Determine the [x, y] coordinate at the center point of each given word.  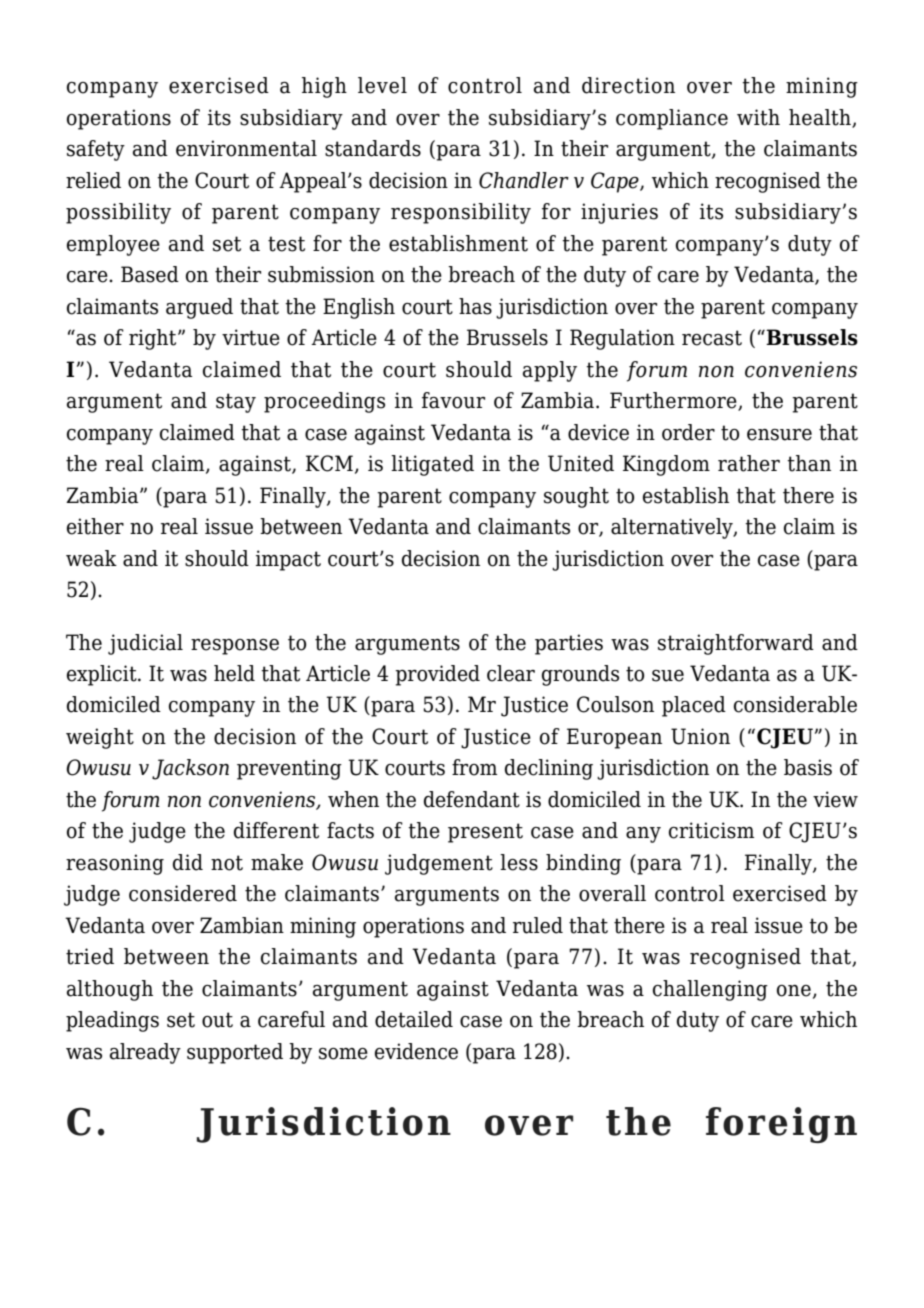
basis [808, 767]
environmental [246, 148]
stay [236, 403]
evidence [416, 1051]
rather [749, 463]
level [382, 85]
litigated [432, 465]
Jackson [190, 769]
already [145, 1053]
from [474, 767]
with [758, 117]
